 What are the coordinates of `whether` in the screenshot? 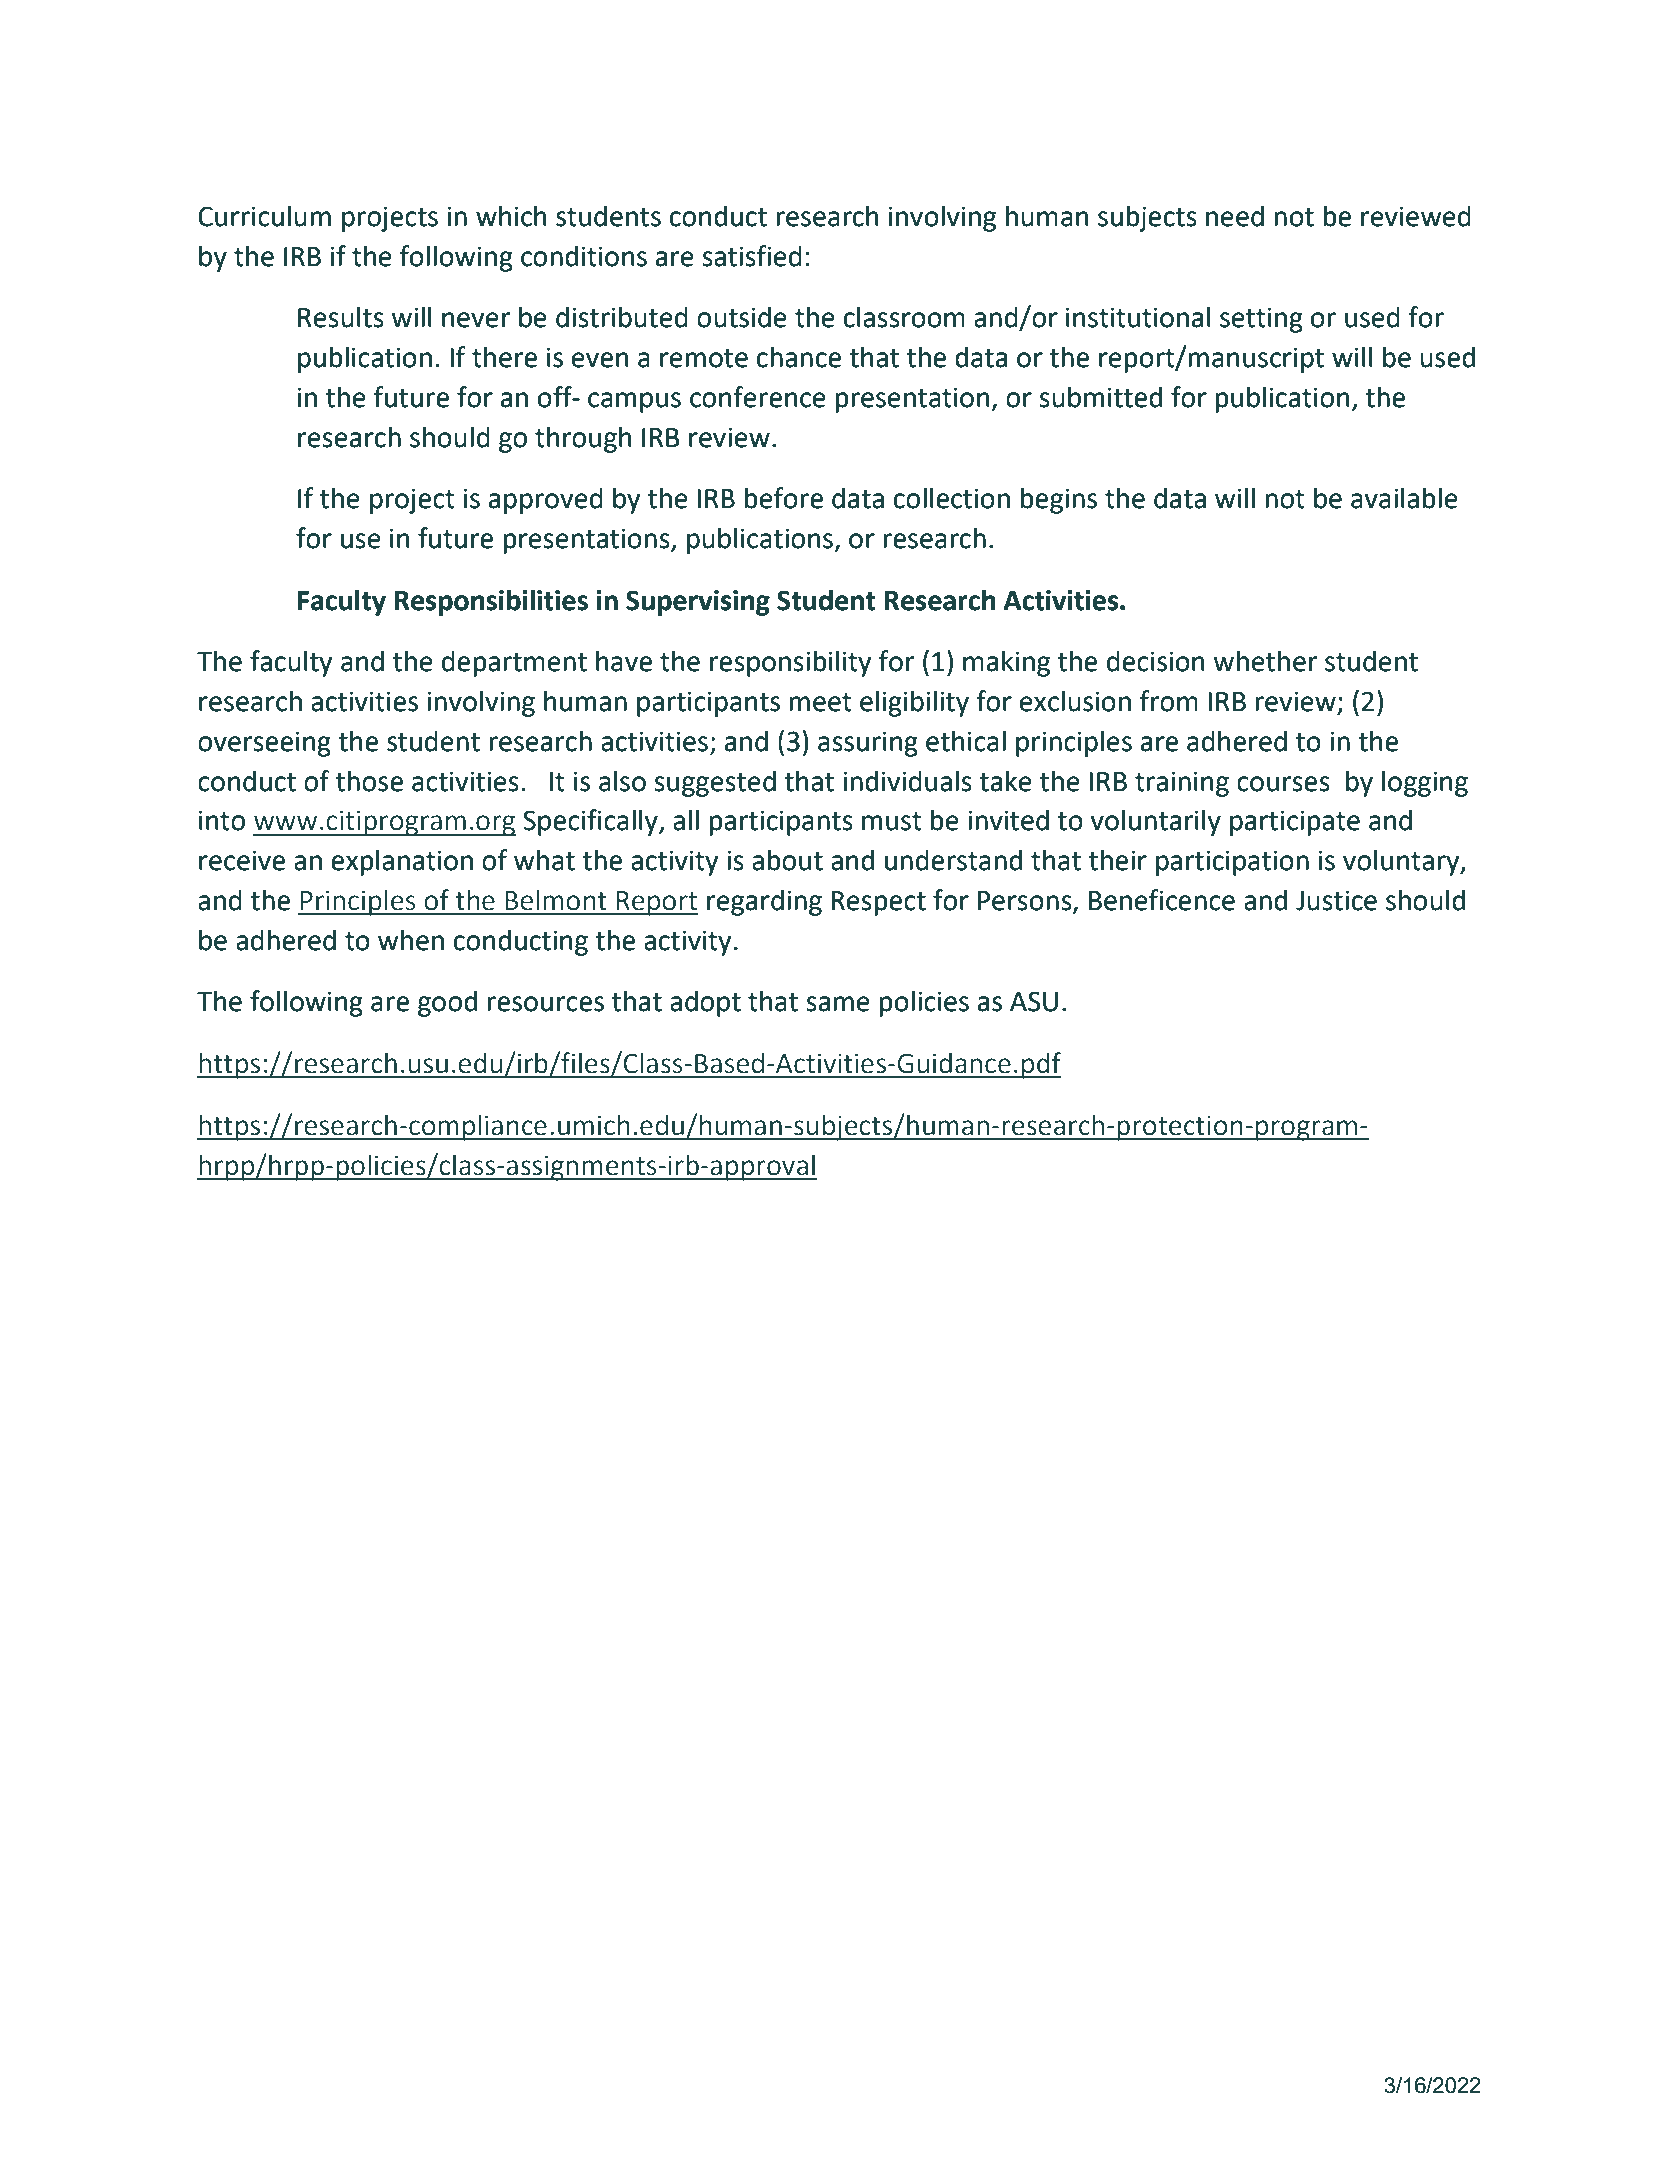 It's located at (1265, 661).
